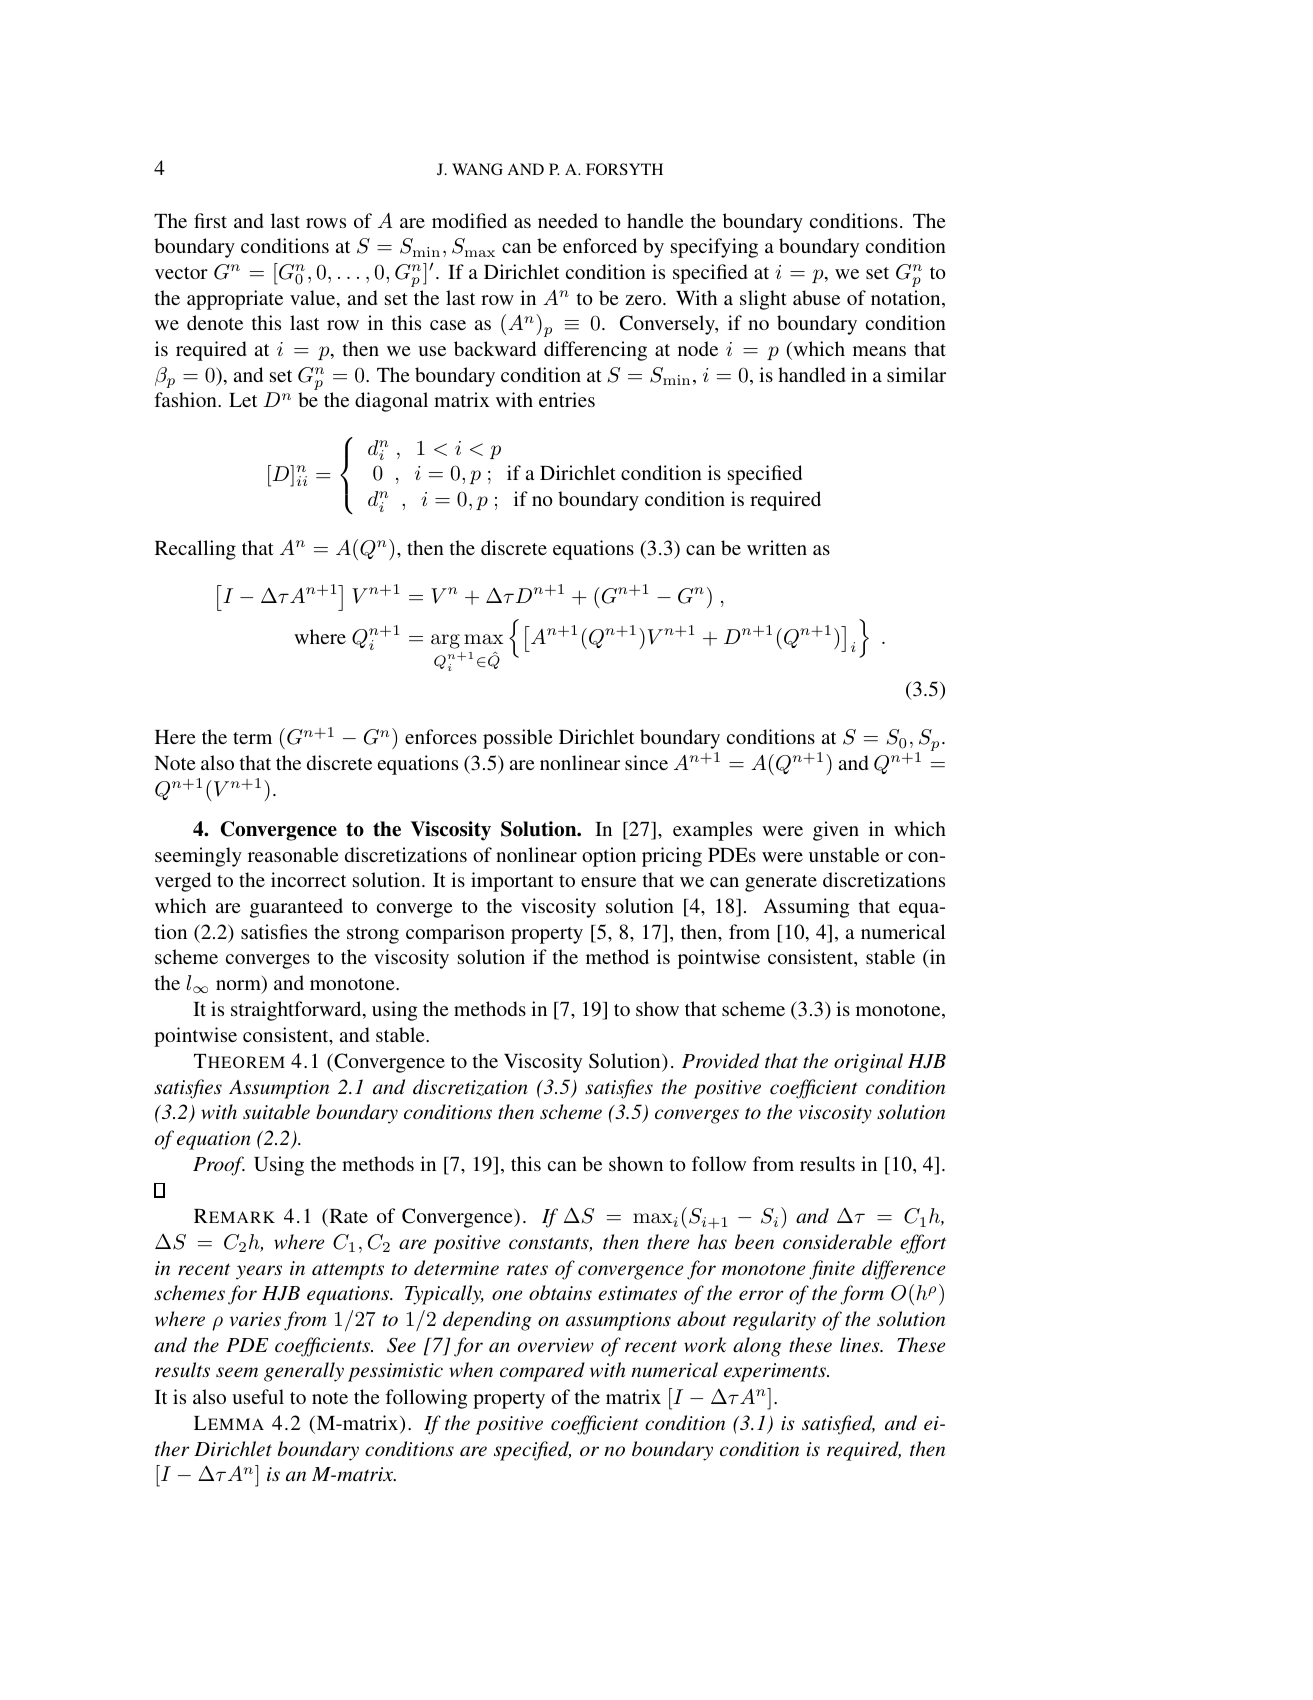  What do you see at coordinates (258, 1396) in the page?
I see `useful` at bounding box center [258, 1396].
